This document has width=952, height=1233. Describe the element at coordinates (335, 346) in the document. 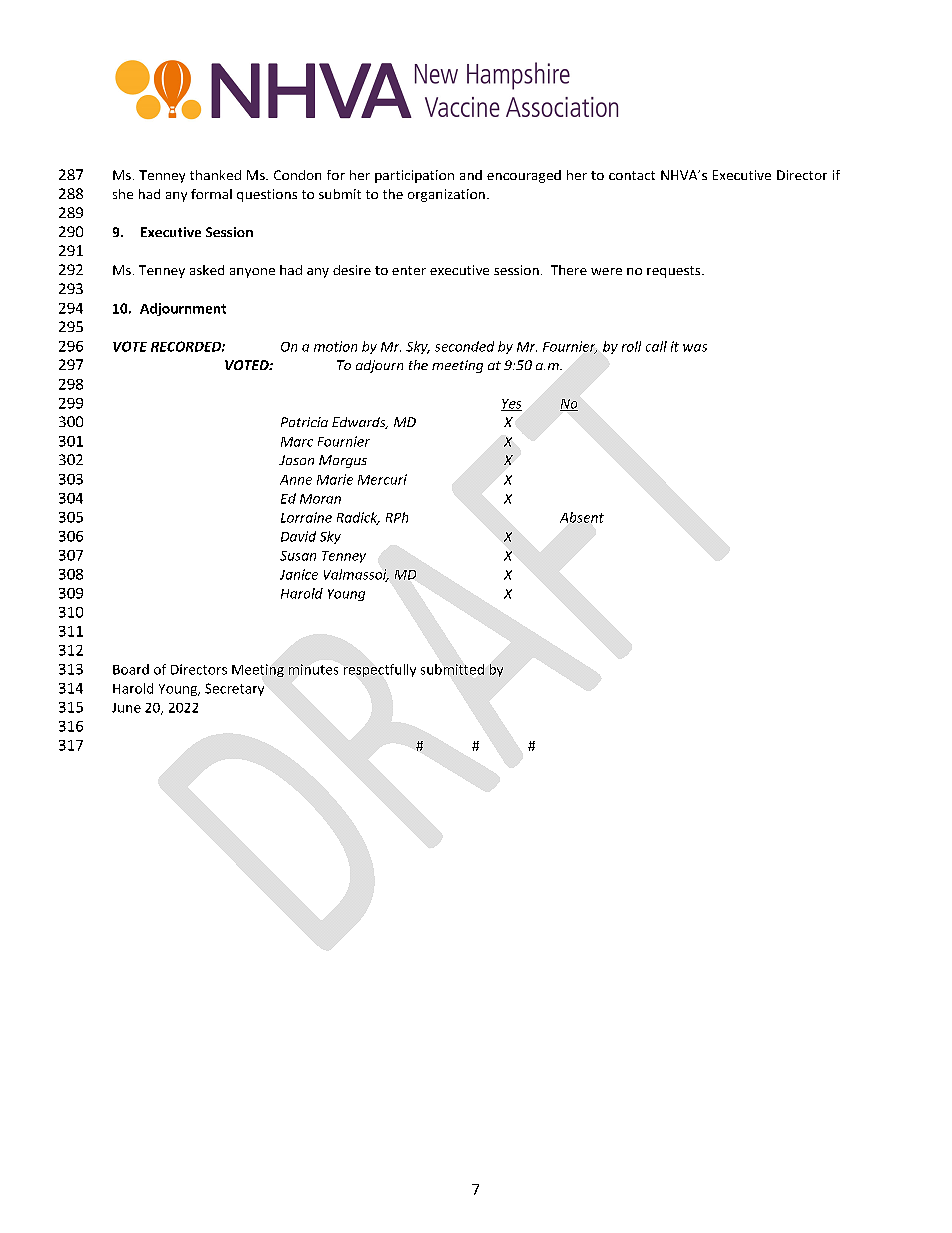

I see `motion` at that location.
